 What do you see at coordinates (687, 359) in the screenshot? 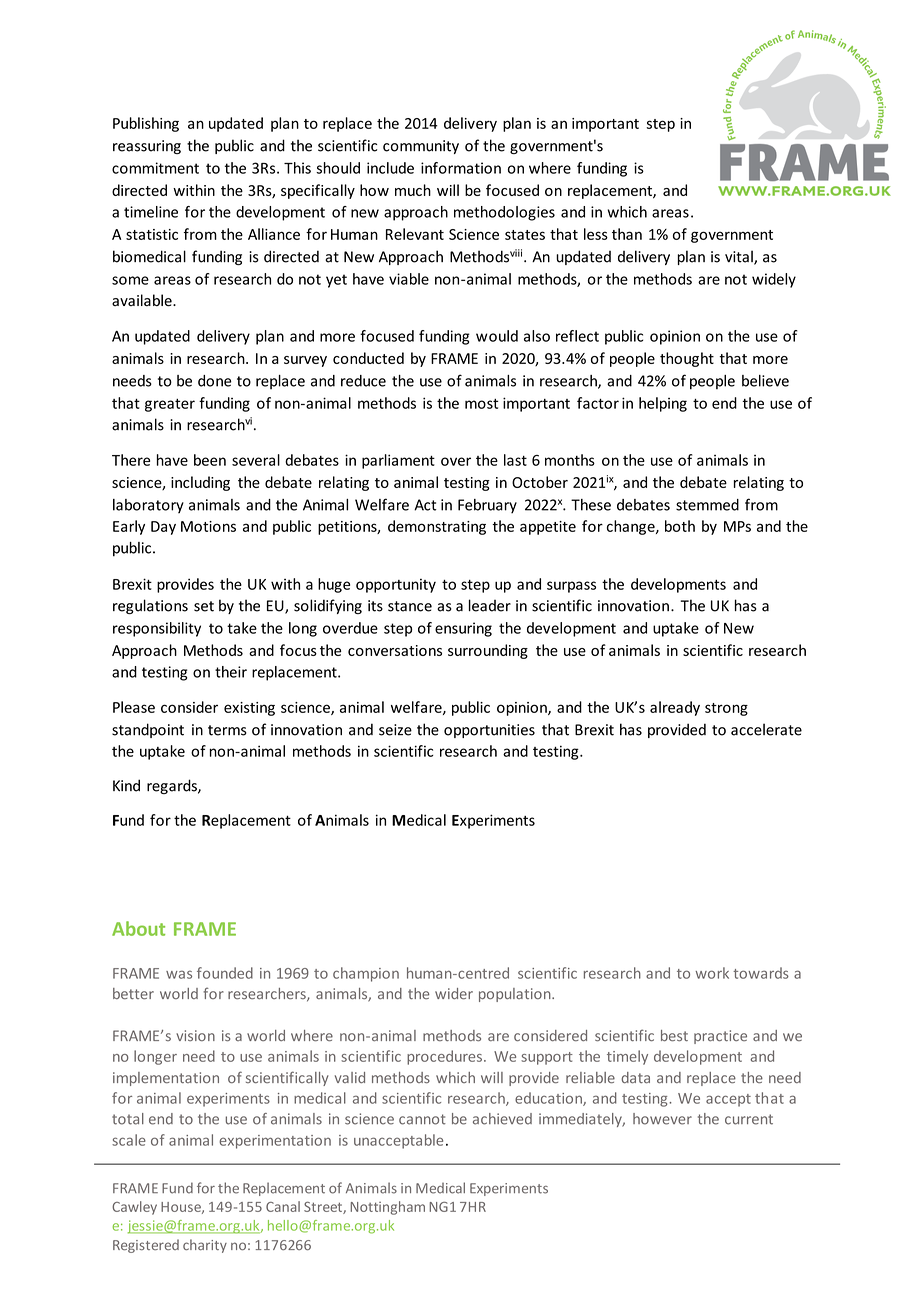
I see `thought` at bounding box center [687, 359].
